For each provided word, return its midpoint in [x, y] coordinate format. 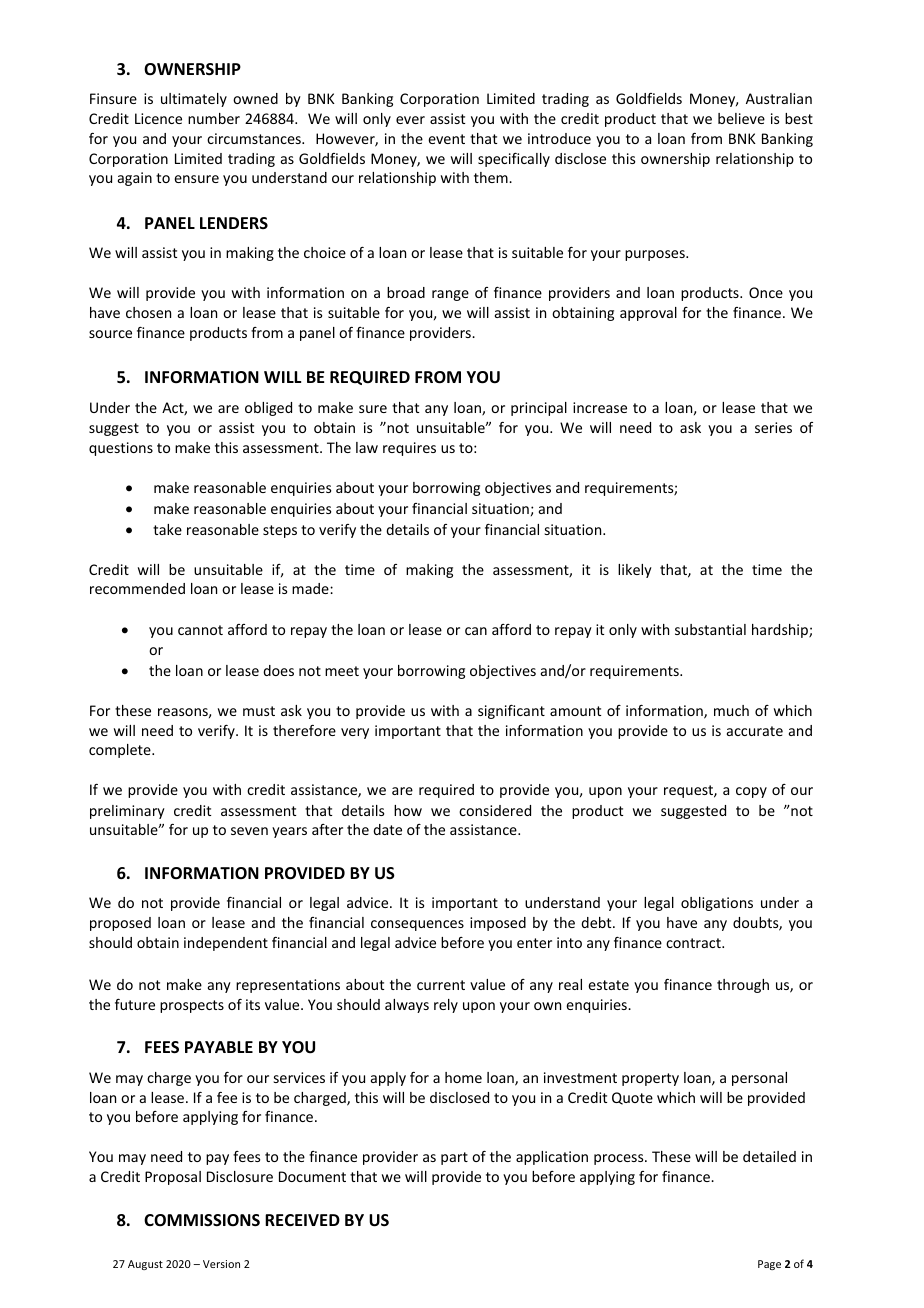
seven [249, 831]
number [214, 118]
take [167, 529]
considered [495, 810]
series [773, 427]
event [446, 139]
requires [409, 449]
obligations [717, 904]
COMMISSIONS [202, 1220]
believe [741, 118]
